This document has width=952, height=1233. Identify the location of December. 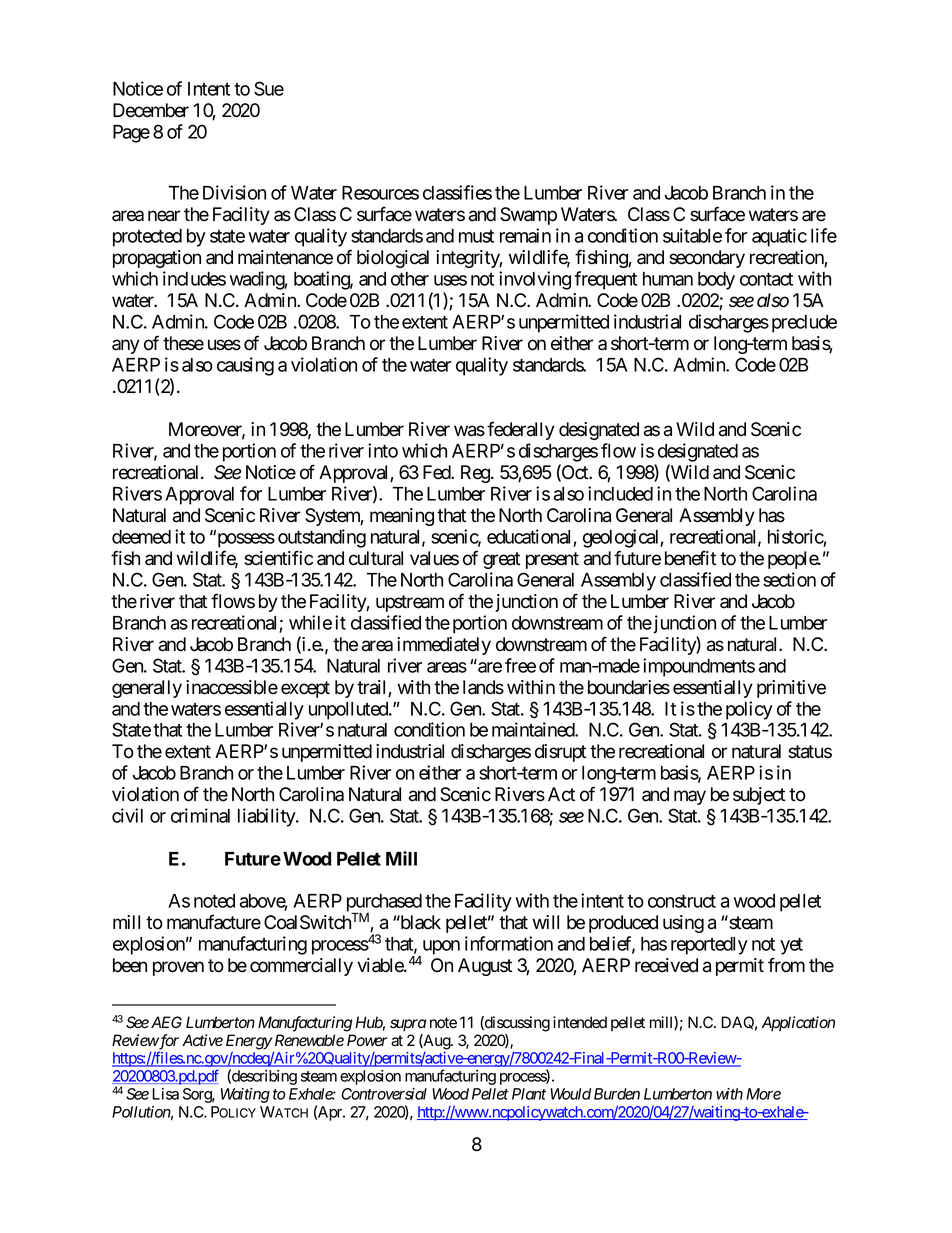
(151, 110).
